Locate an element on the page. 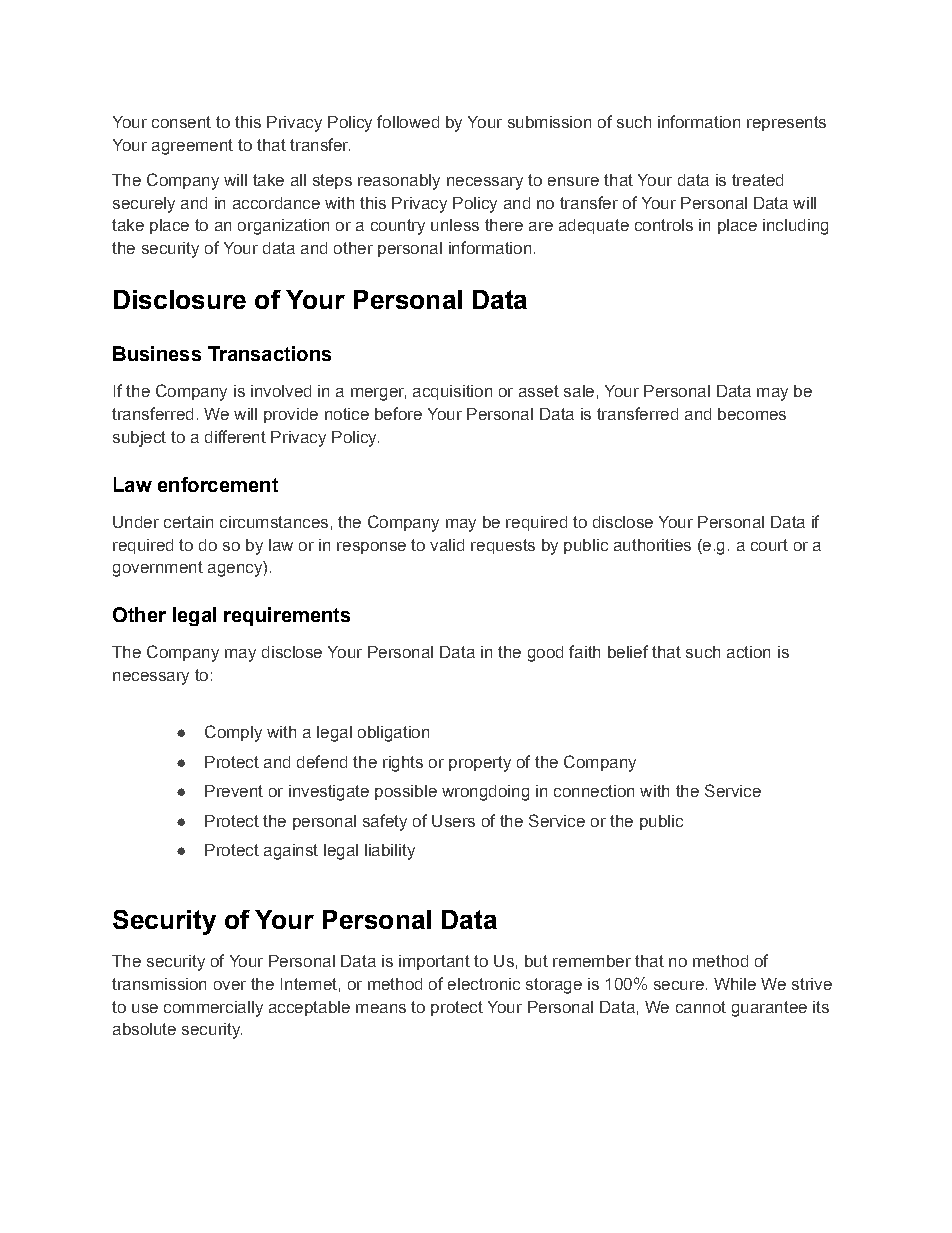 Image resolution: width=952 pixels, height=1233 pixels. becomes is located at coordinates (752, 414).
